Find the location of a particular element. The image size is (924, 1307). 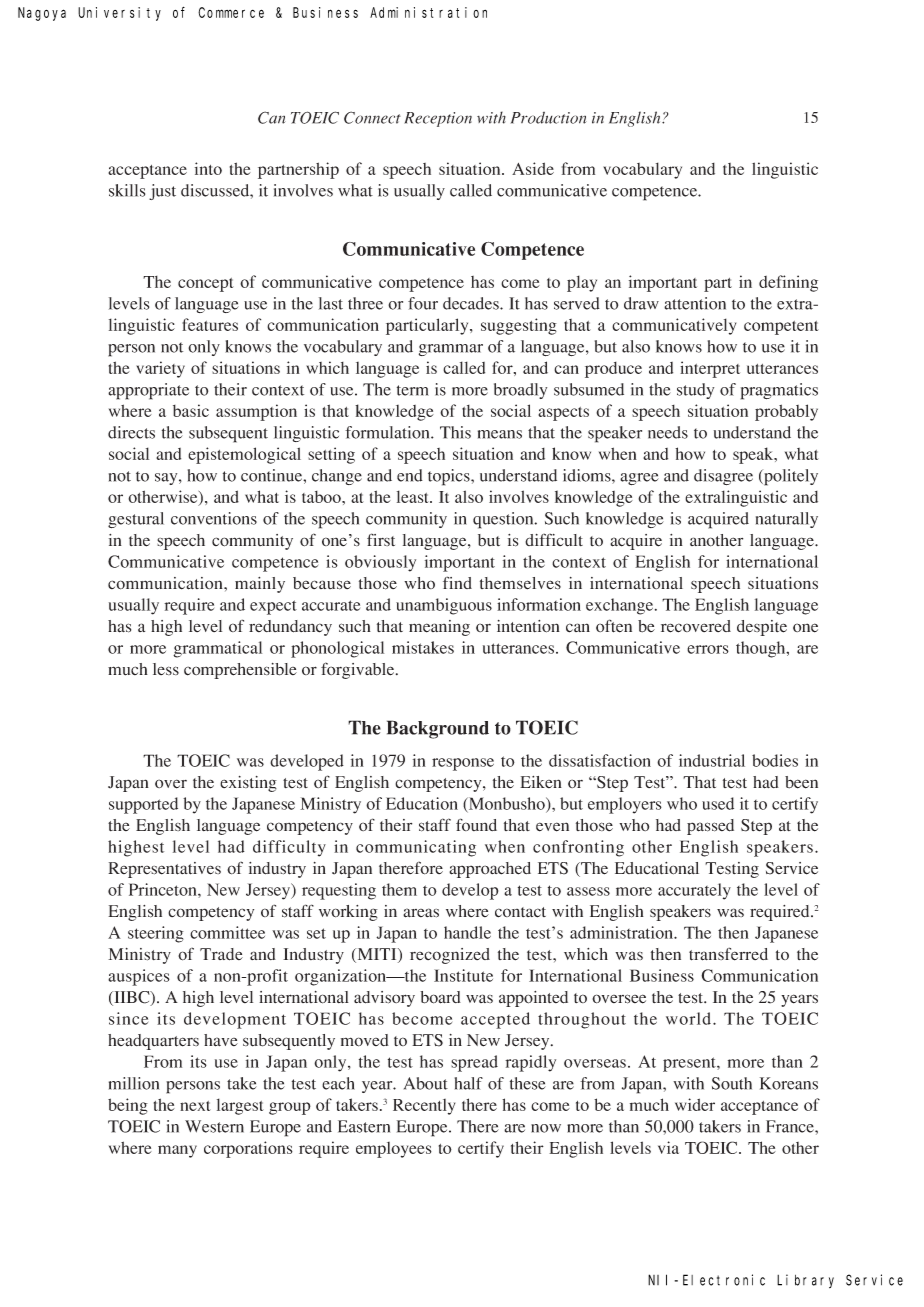

Production is located at coordinates (549, 118).
